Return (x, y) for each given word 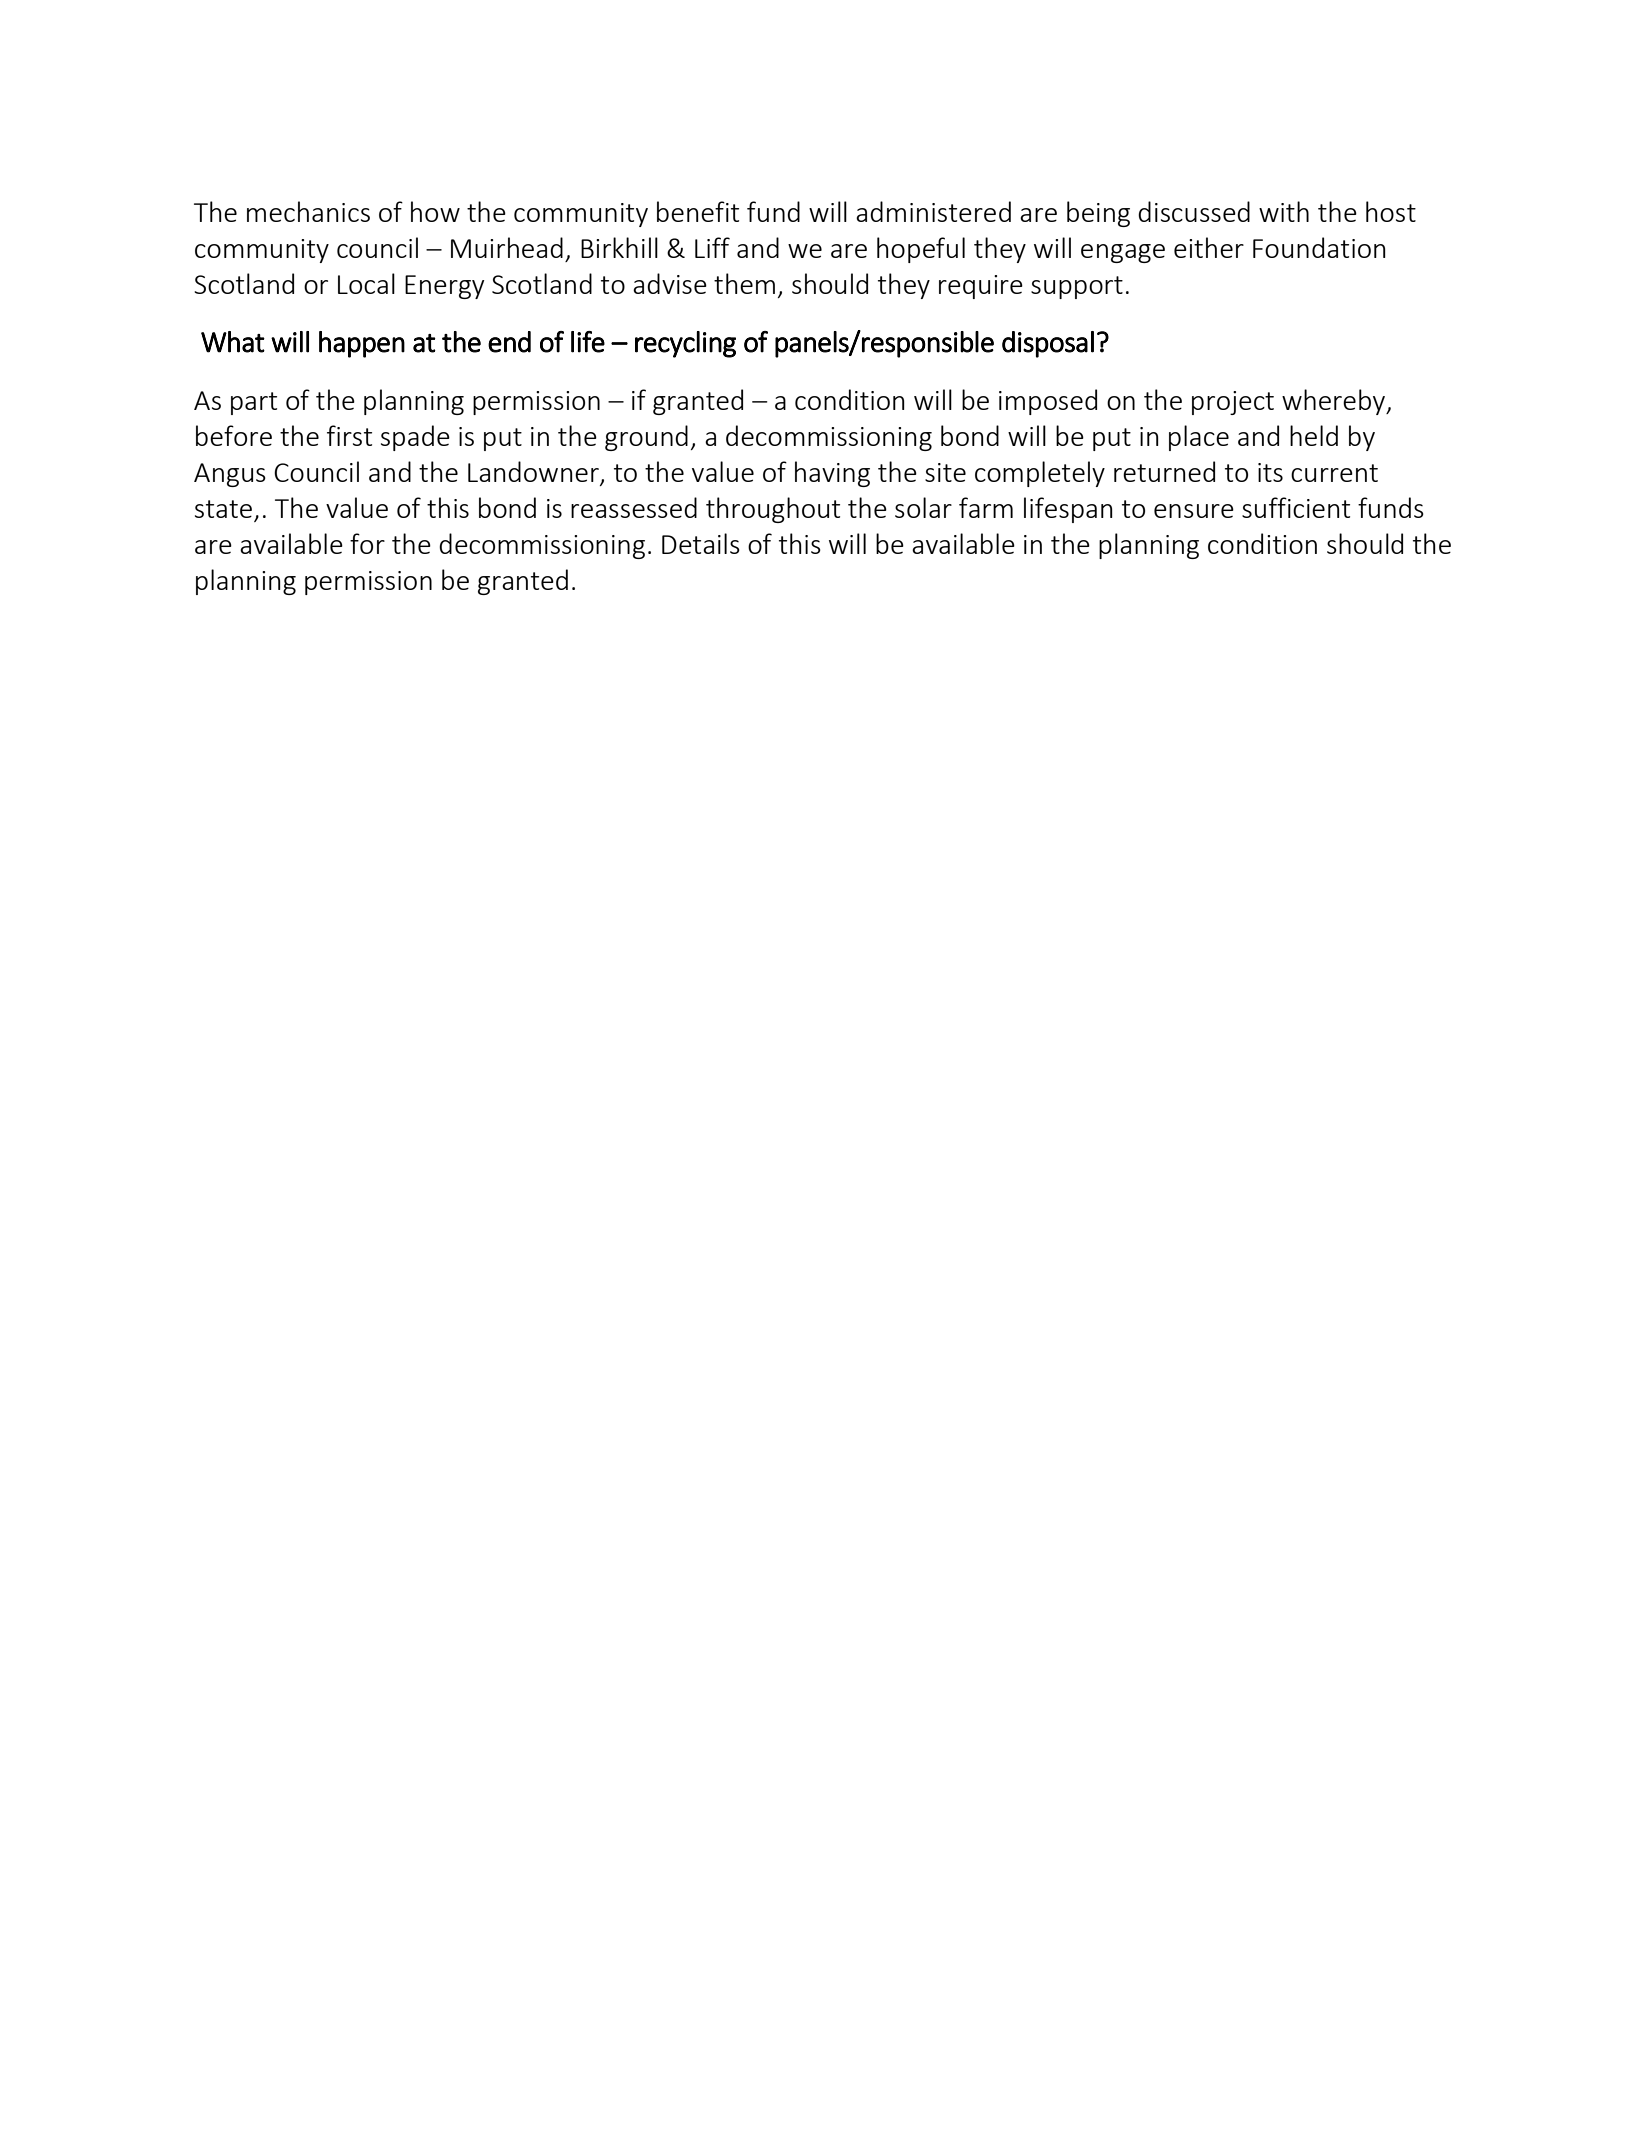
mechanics (308, 211)
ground (646, 438)
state (225, 510)
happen (362, 344)
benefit (698, 211)
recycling (685, 344)
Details (701, 543)
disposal (1048, 344)
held (1314, 435)
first (349, 435)
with (1284, 211)
